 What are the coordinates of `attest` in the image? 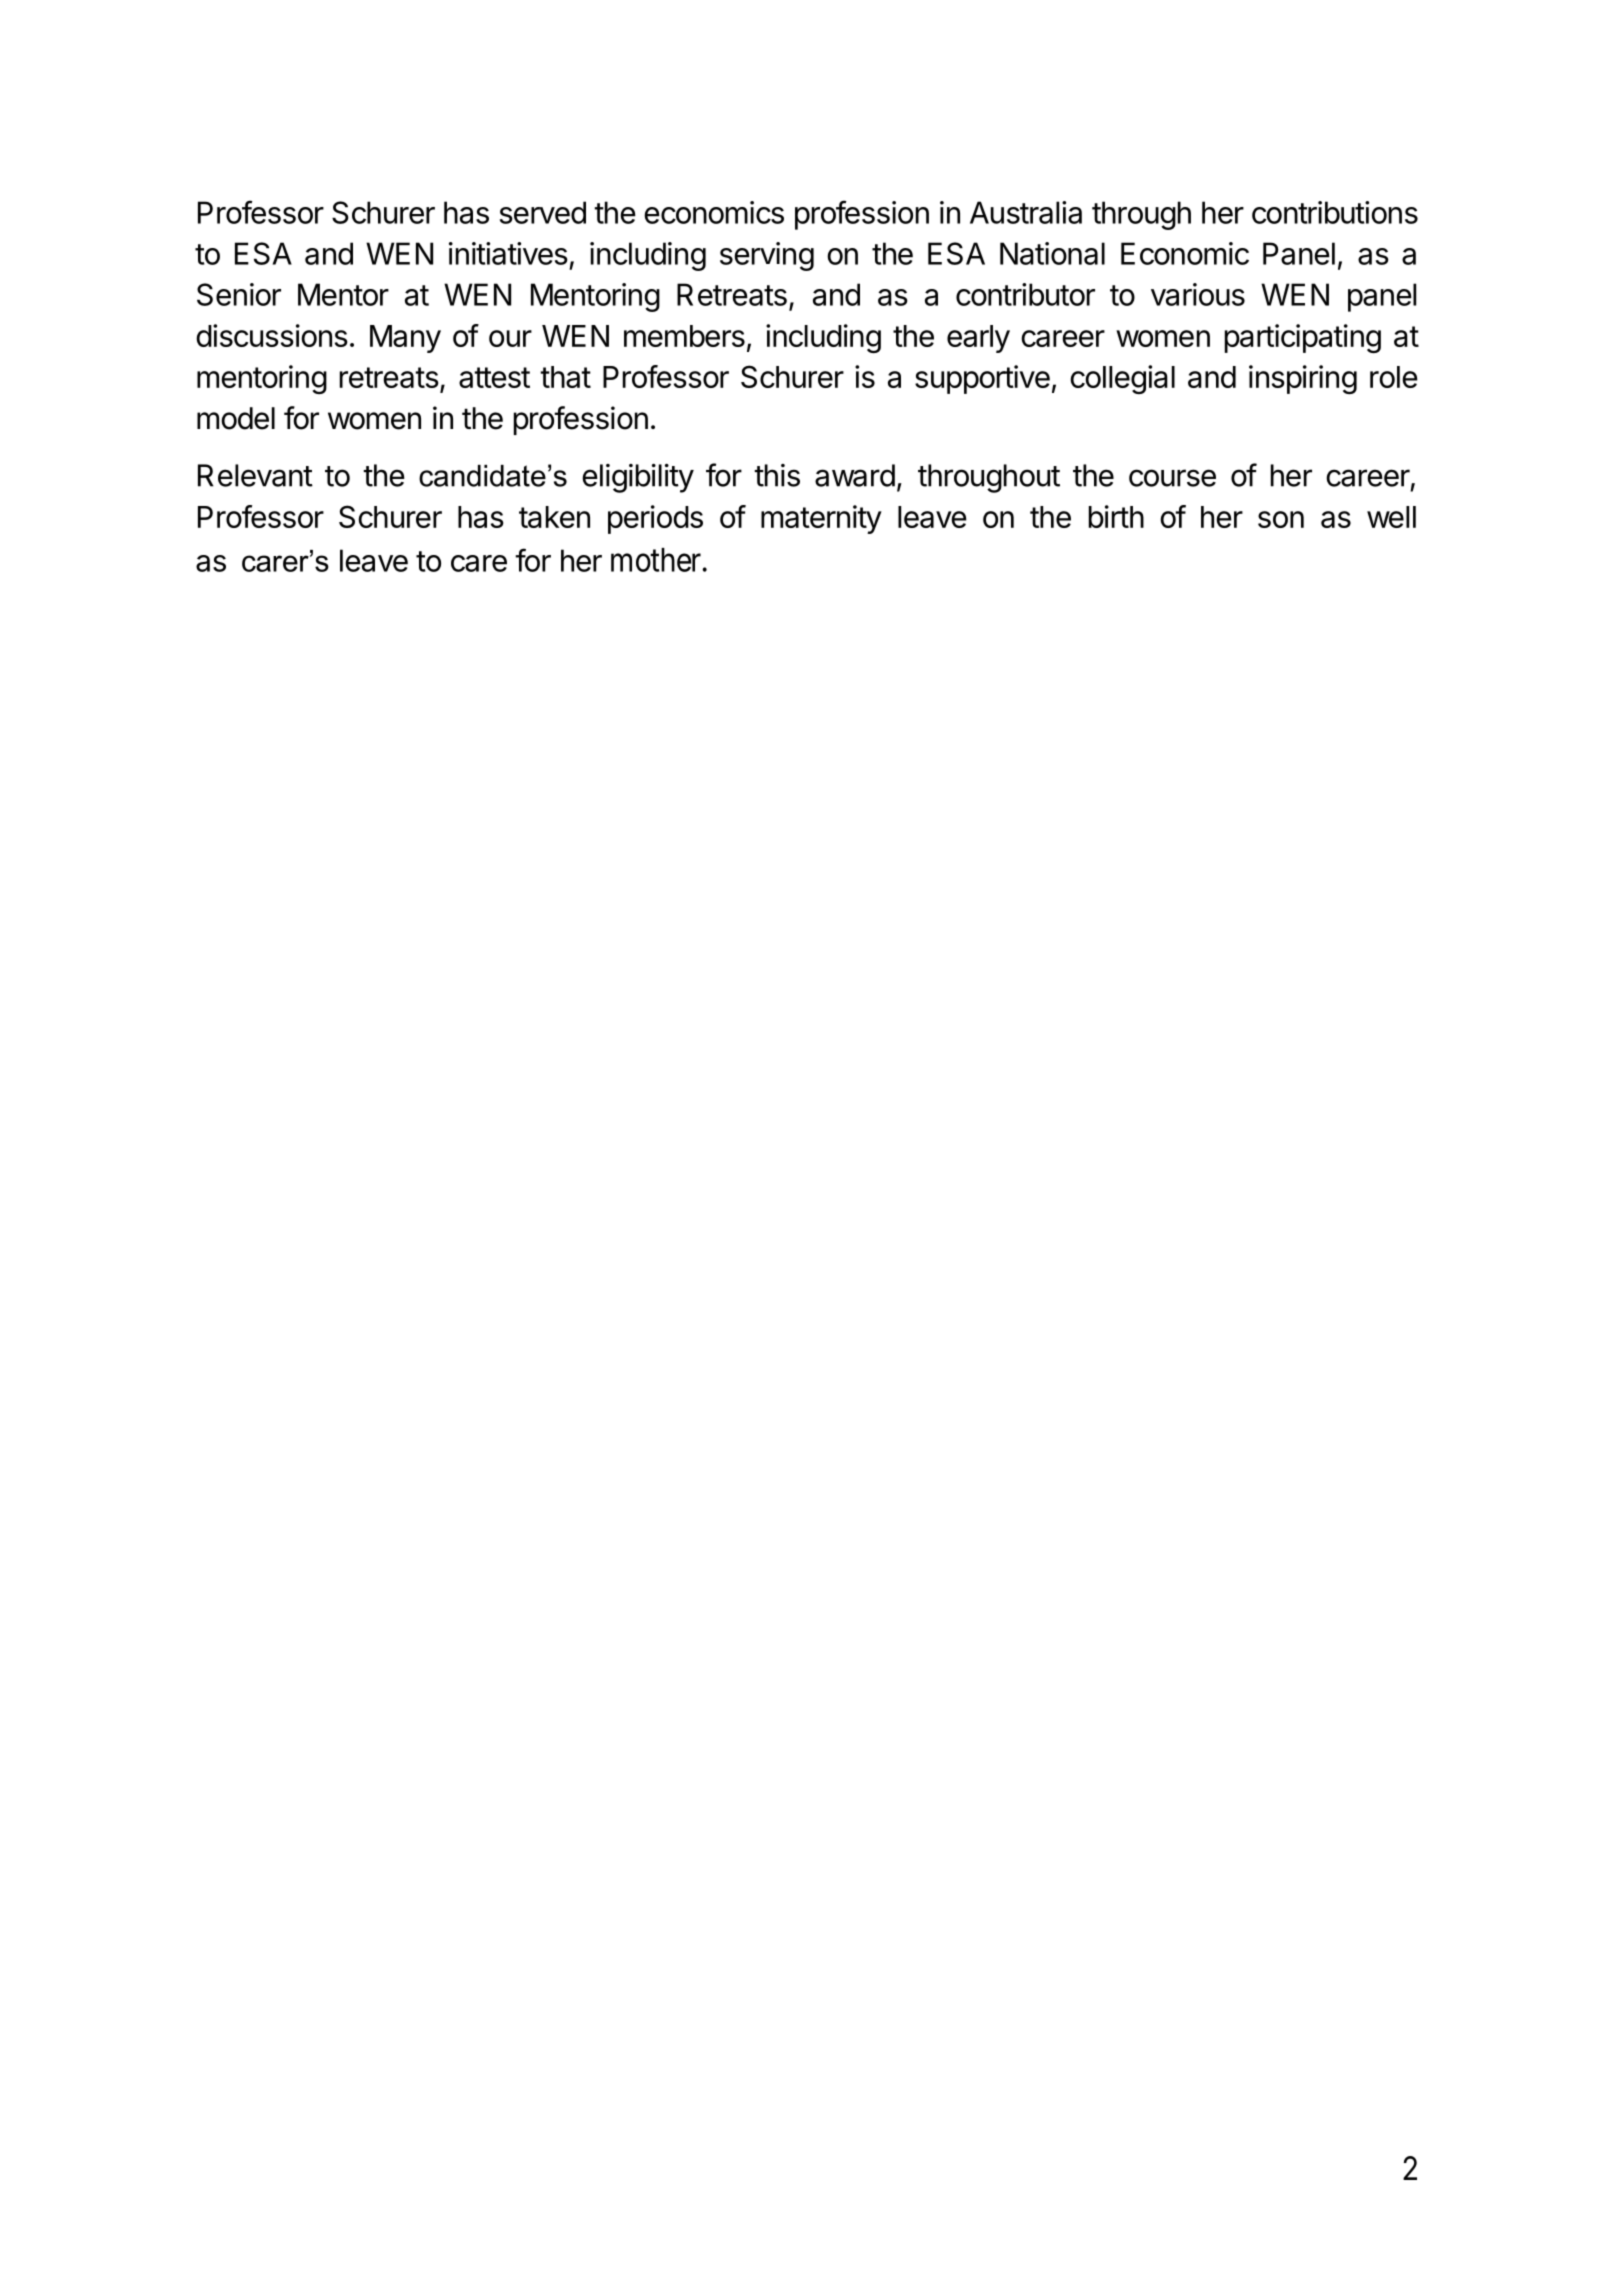 It's located at (494, 377).
